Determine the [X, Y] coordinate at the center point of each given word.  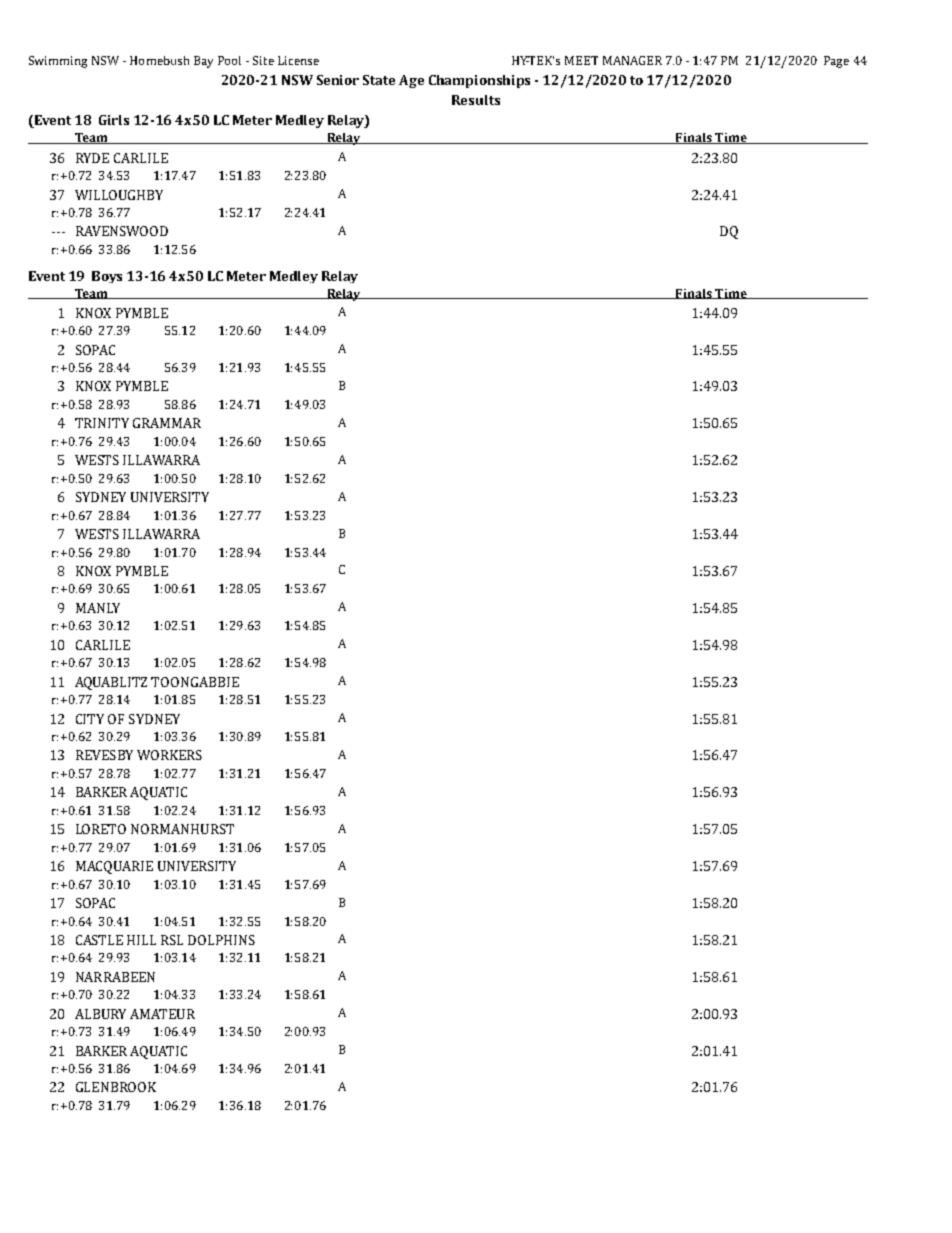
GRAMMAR [167, 423]
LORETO [101, 829]
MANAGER [632, 60]
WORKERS [169, 755]
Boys [107, 277]
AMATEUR [162, 1014]
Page [836, 62]
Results [476, 100]
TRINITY [102, 423]
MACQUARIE [114, 867]
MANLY [98, 608]
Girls [114, 120]
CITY [90, 719]
